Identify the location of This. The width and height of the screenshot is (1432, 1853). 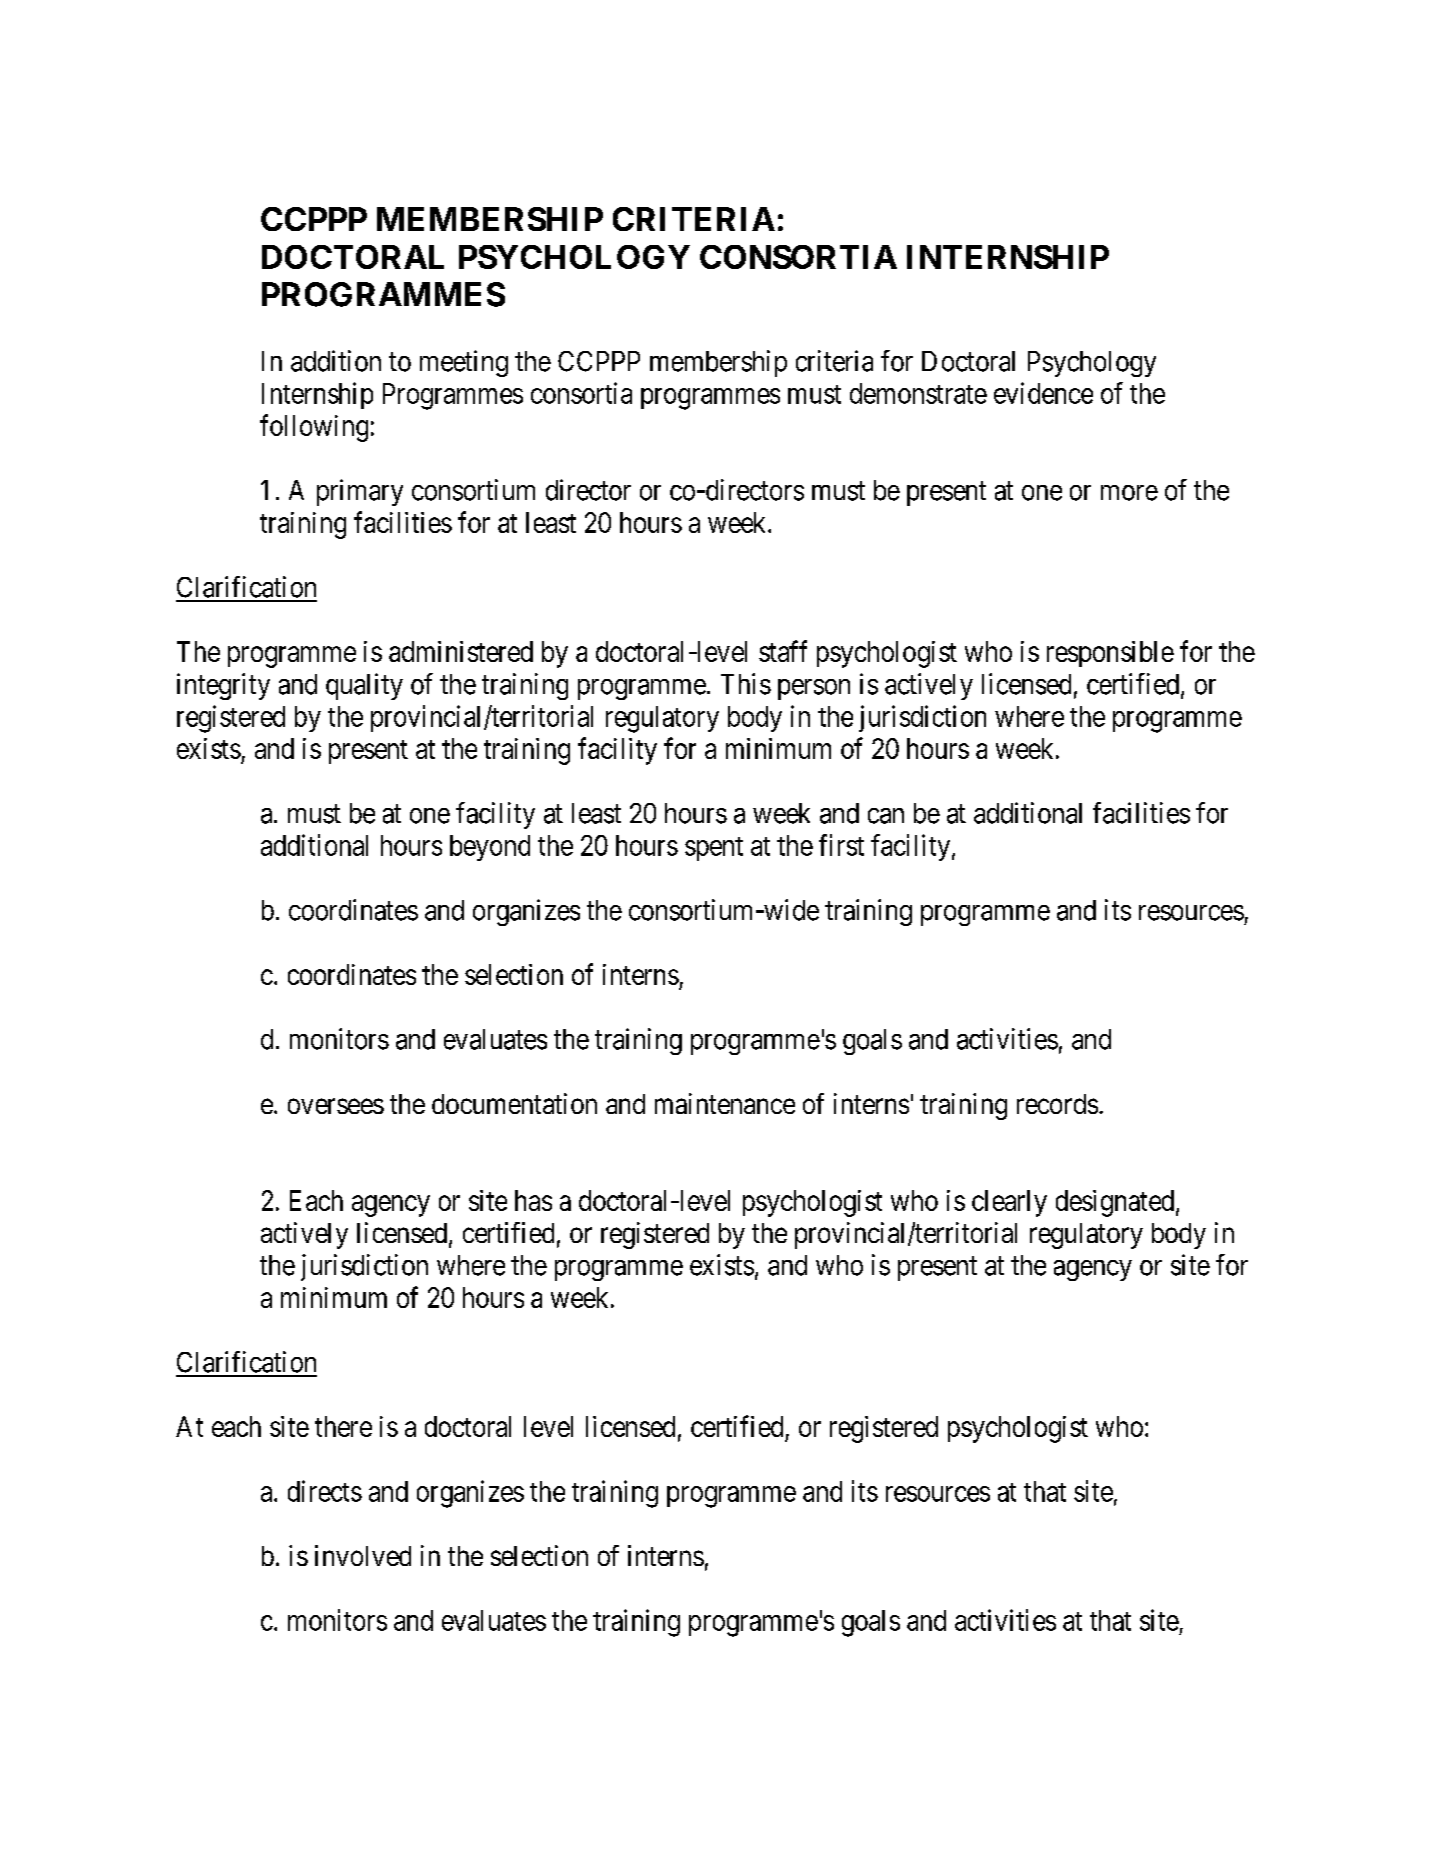
(746, 684).
